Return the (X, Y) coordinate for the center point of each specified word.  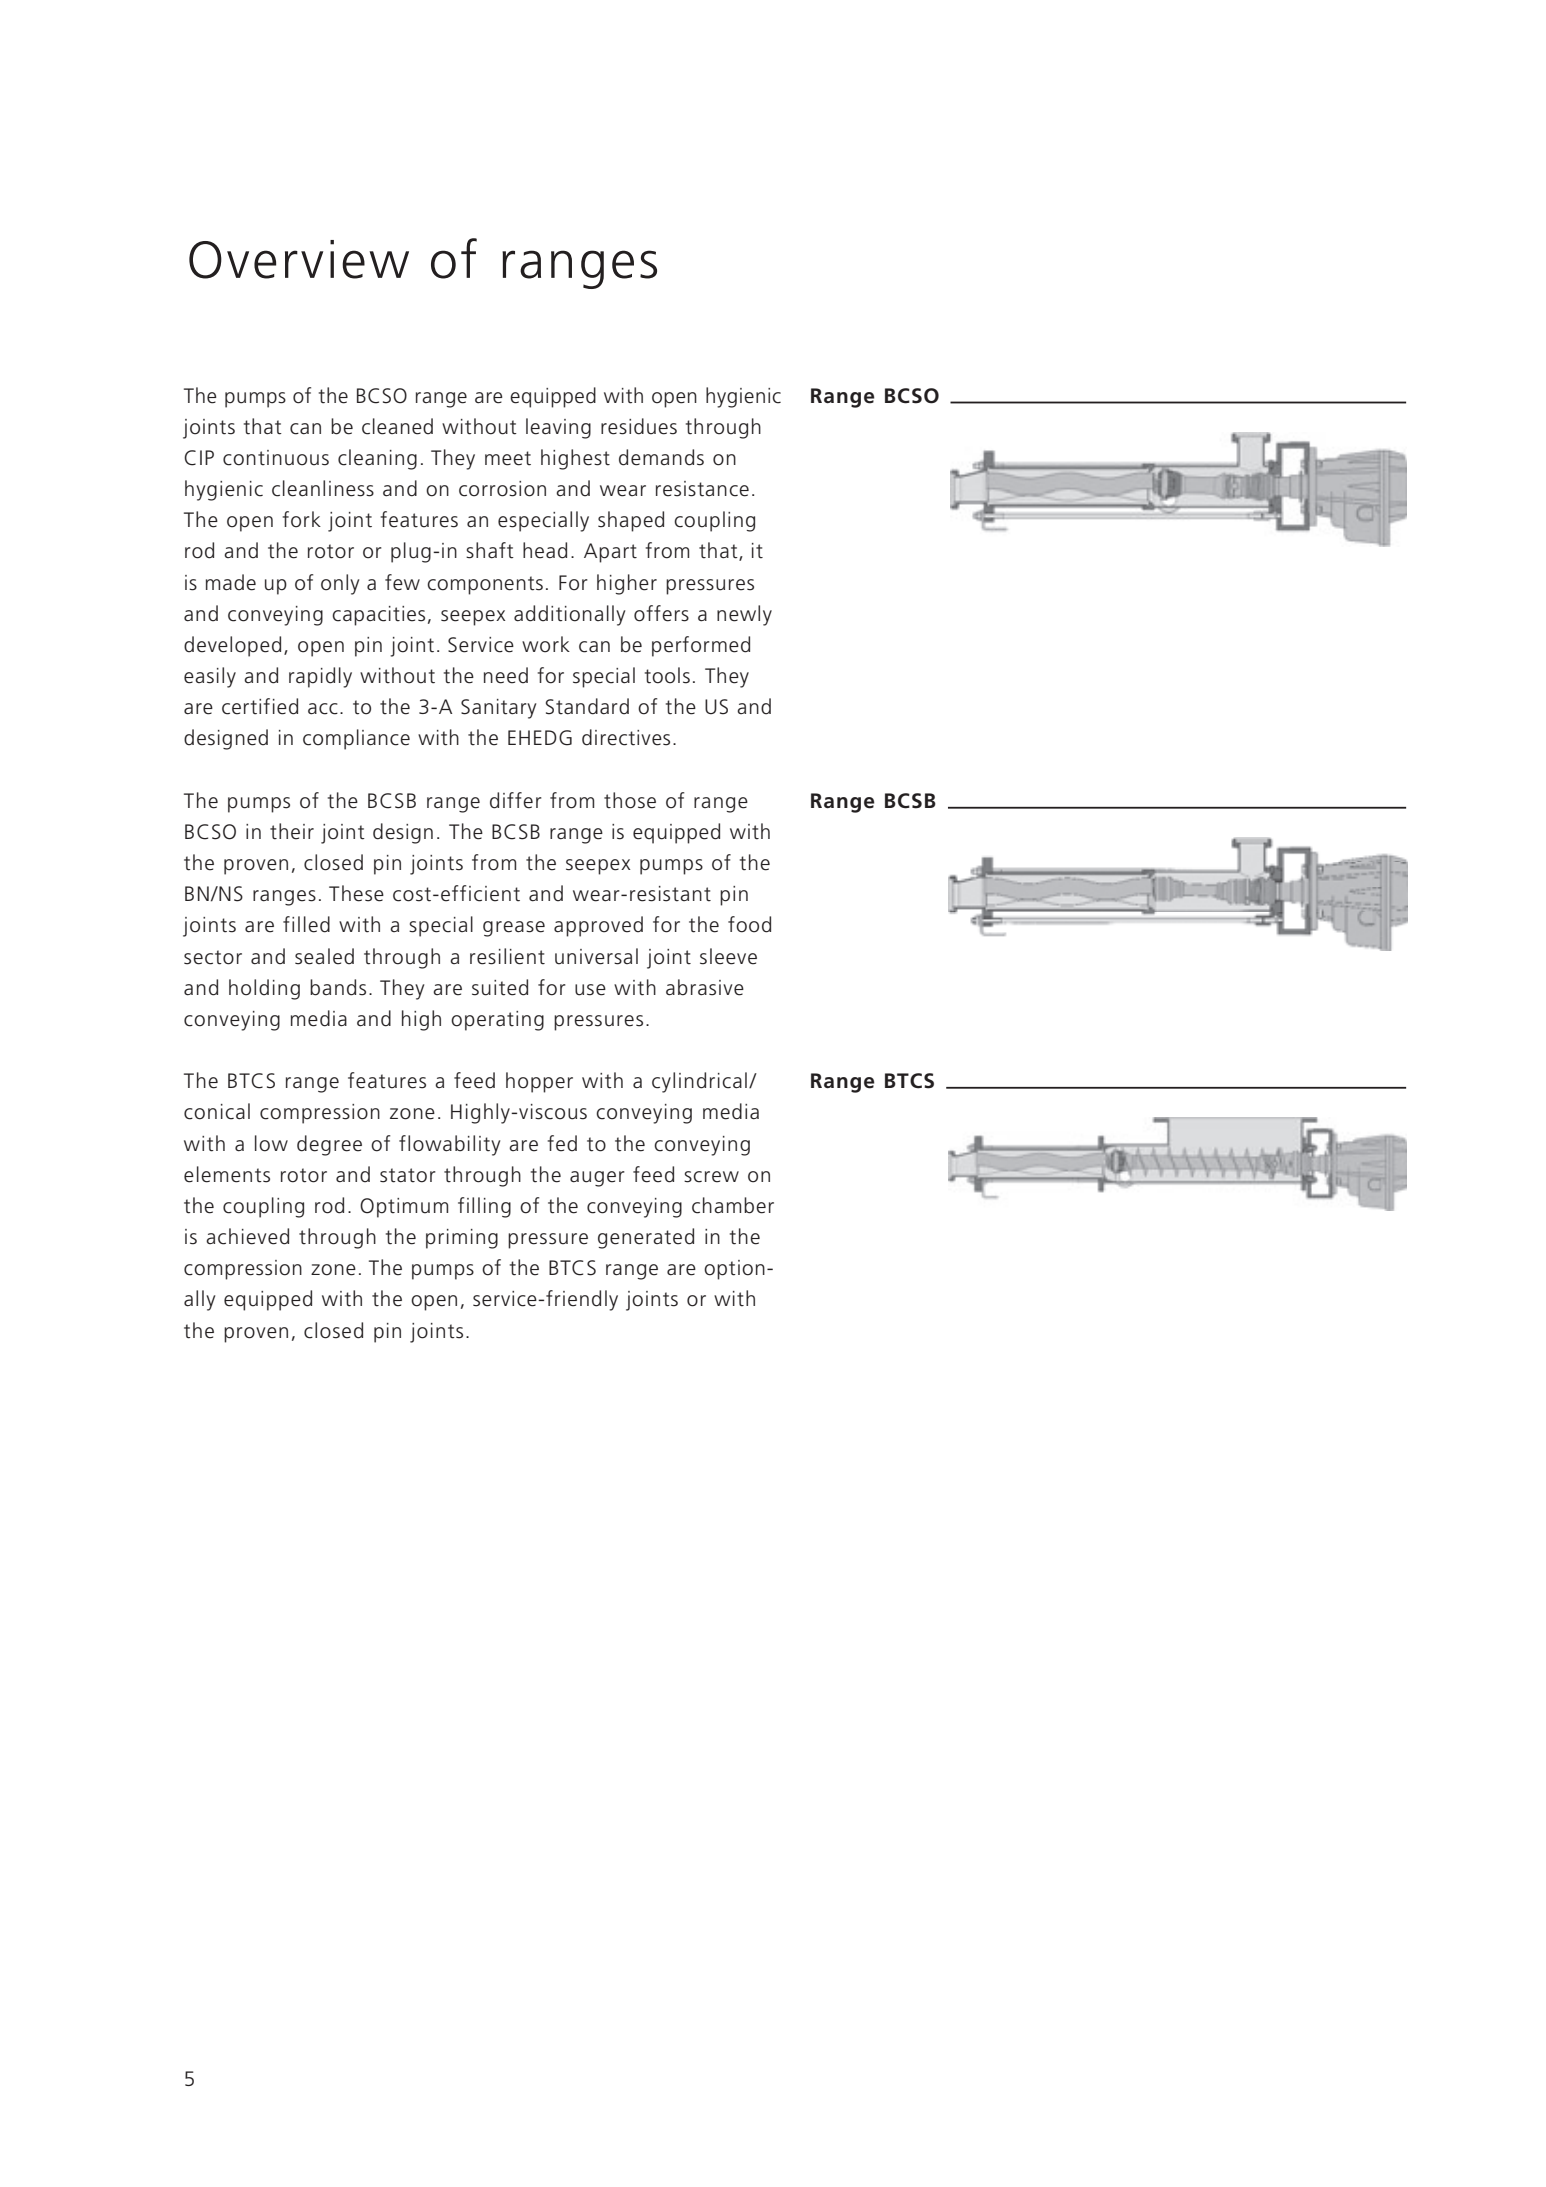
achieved (247, 1236)
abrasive (705, 987)
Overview (299, 259)
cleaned (397, 426)
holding (264, 989)
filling (484, 1207)
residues (639, 426)
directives (626, 737)
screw (711, 1177)
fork (302, 519)
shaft (490, 550)
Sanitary (498, 709)
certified (260, 706)
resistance (702, 489)
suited (500, 987)
